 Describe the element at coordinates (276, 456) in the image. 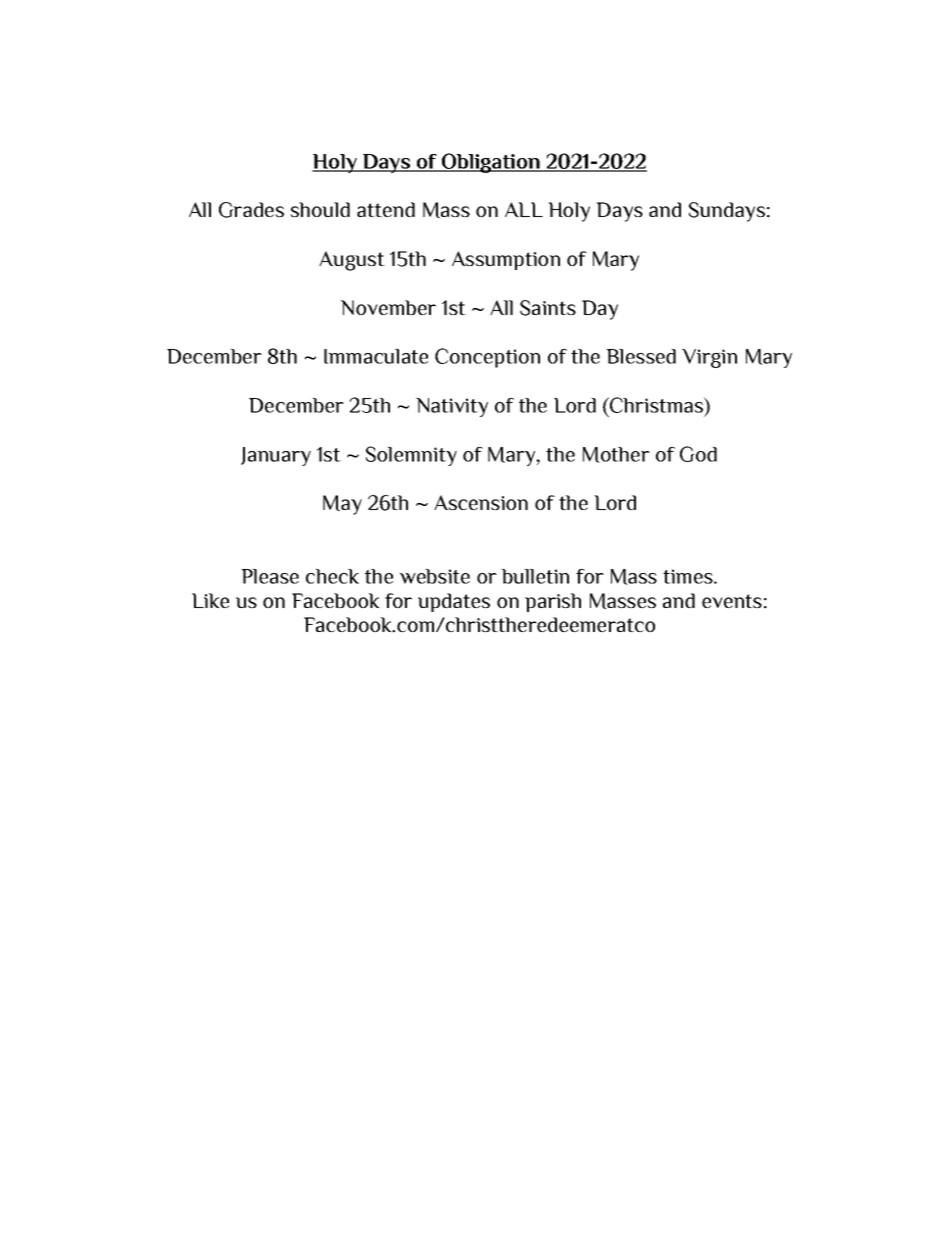

I see `January` at that location.
